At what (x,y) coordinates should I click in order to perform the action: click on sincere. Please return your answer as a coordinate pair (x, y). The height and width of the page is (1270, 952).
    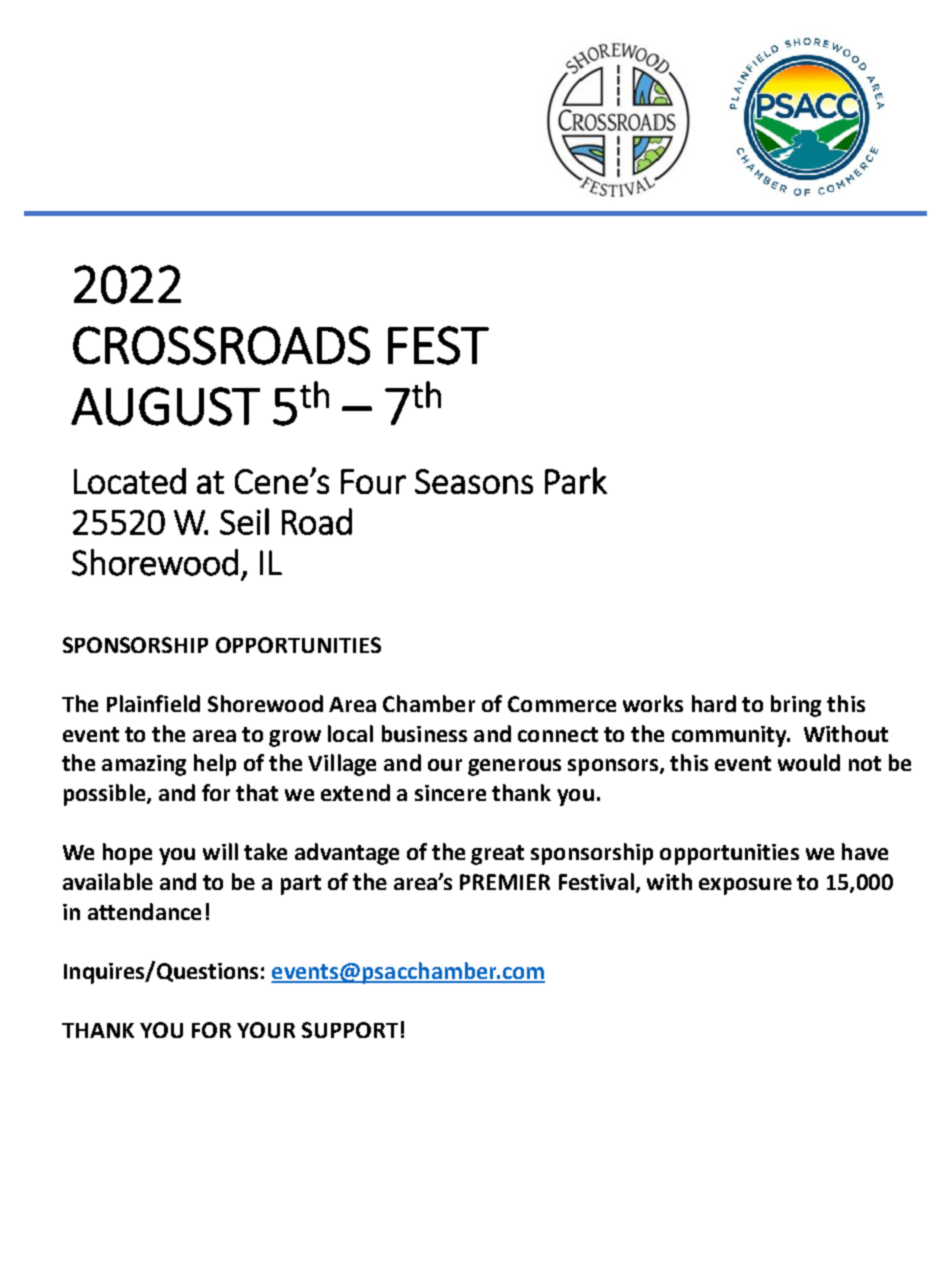
    Looking at the image, I should click on (450, 793).
